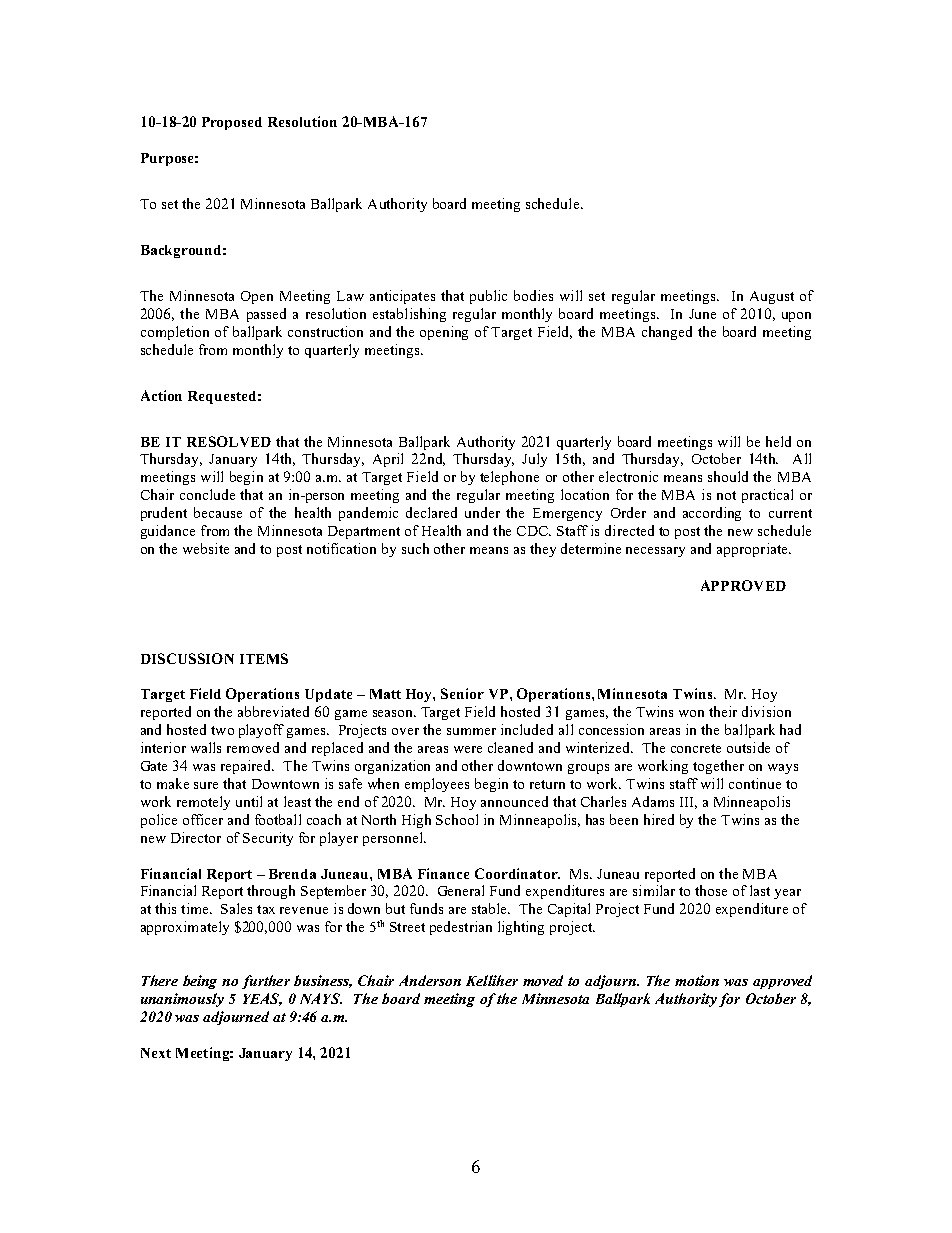 This document has height=1233, width=952. What do you see at coordinates (772, 297) in the document?
I see `August` at bounding box center [772, 297].
